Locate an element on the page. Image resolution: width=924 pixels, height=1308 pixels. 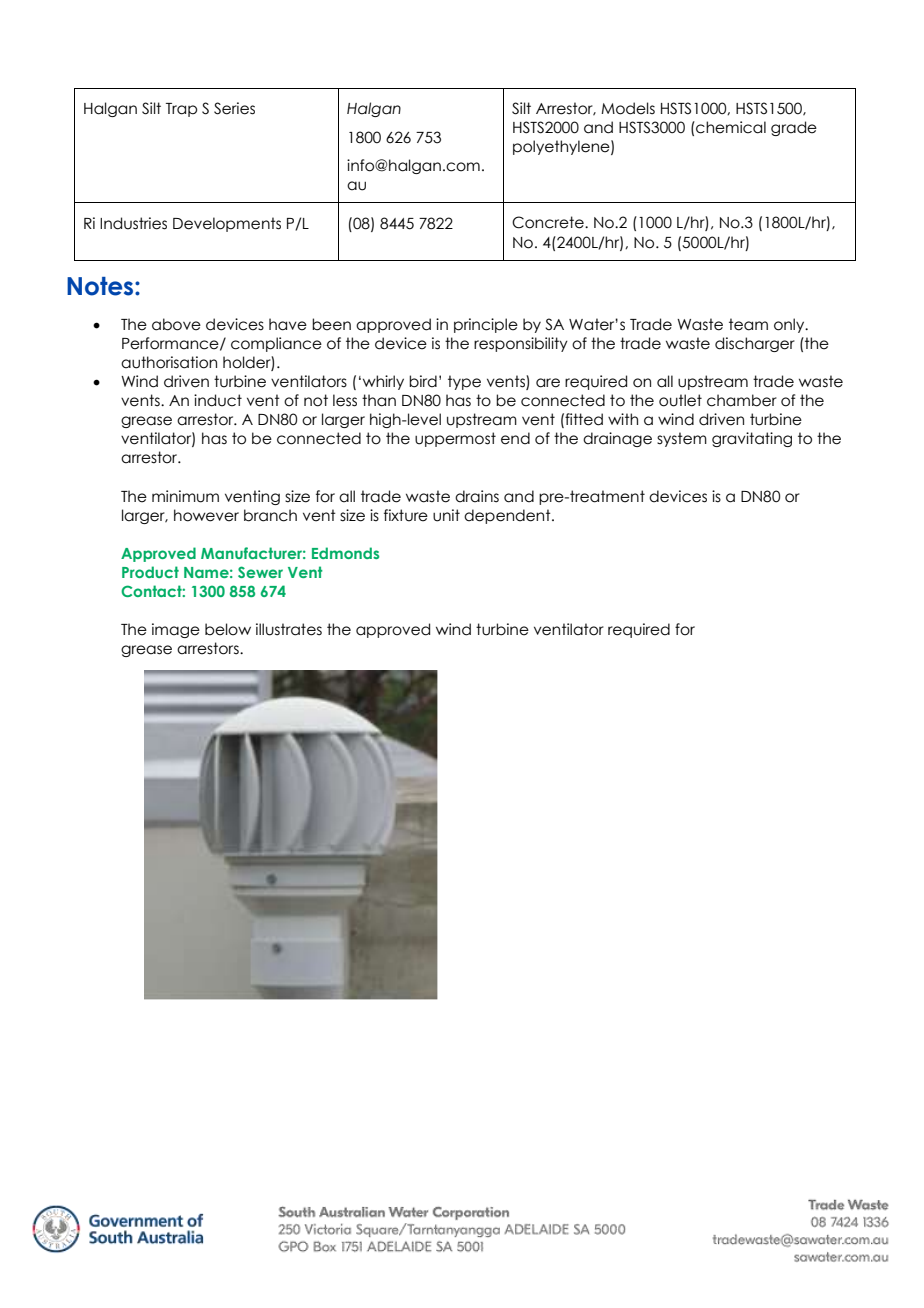
authorisation is located at coordinates (169, 362).
